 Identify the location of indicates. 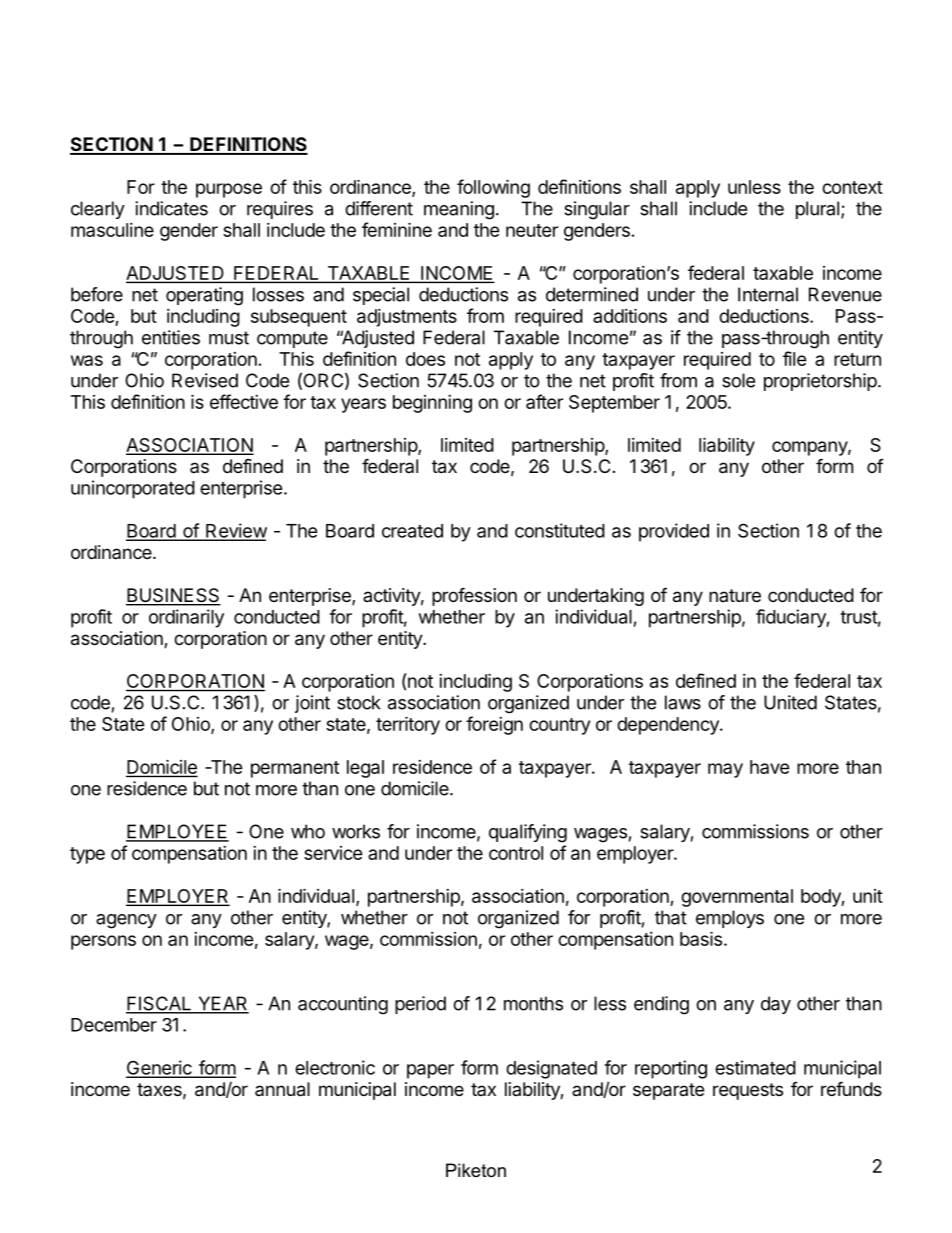
(171, 208).
